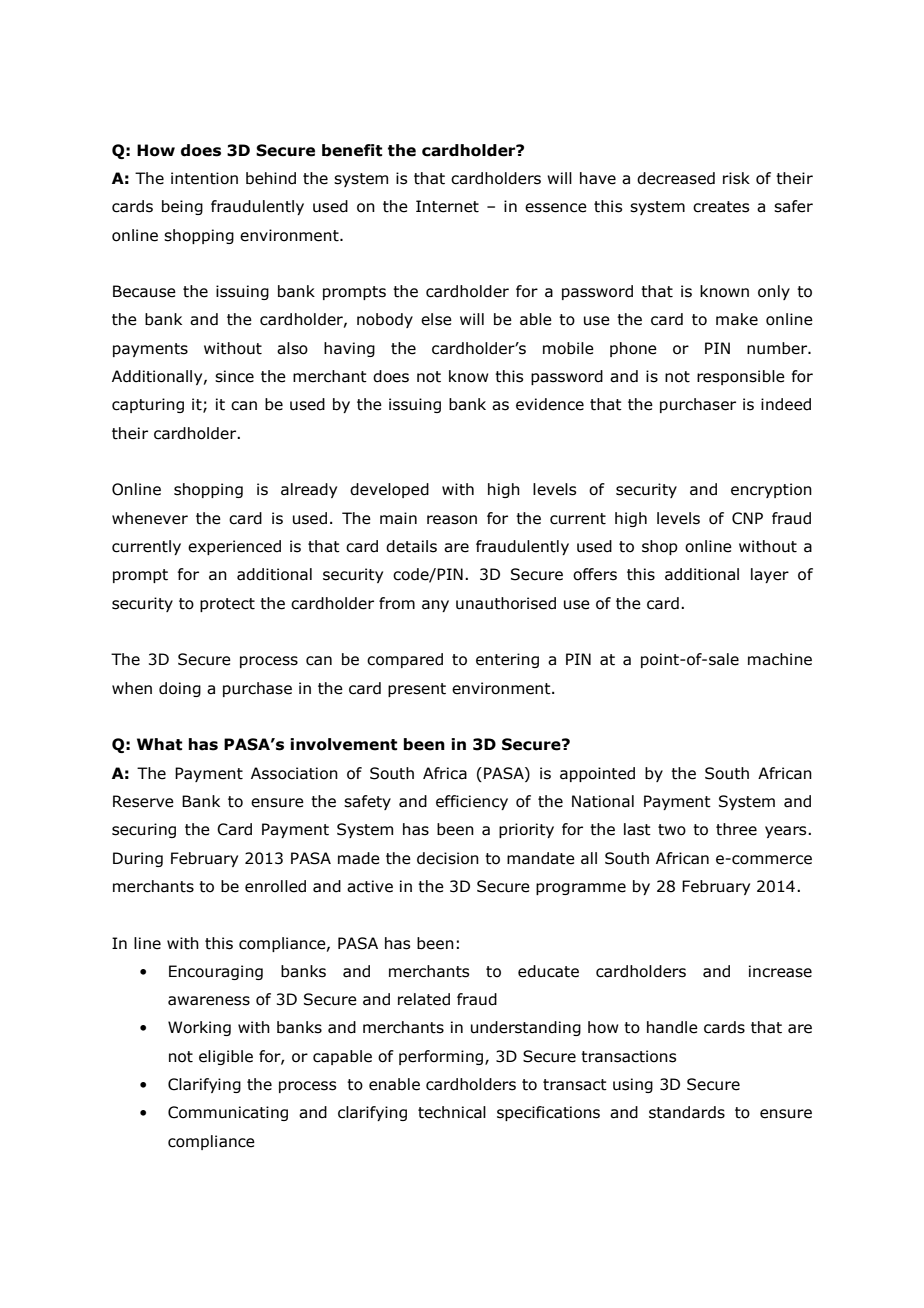  Describe the element at coordinates (226, 1057) in the screenshot. I see `eligible` at that location.
